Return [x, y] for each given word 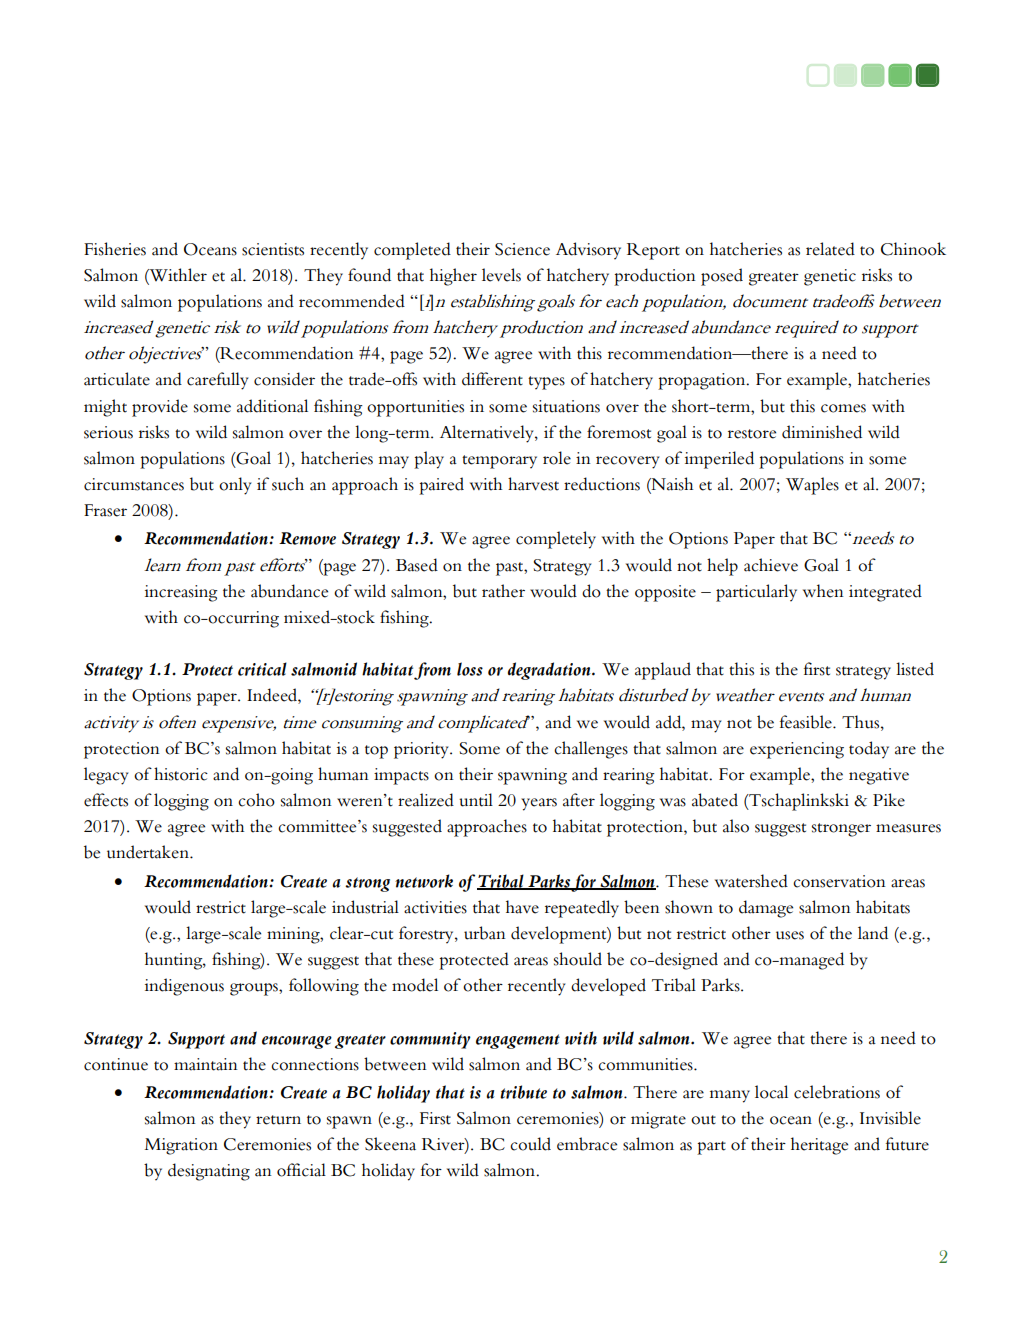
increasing [181, 593]
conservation [839, 881]
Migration [181, 1146]
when [823, 591]
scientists [273, 249]
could [530, 1144]
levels [501, 275]
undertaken [149, 852]
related [830, 249]
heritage [819, 1146]
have [522, 907]
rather [503, 591]
